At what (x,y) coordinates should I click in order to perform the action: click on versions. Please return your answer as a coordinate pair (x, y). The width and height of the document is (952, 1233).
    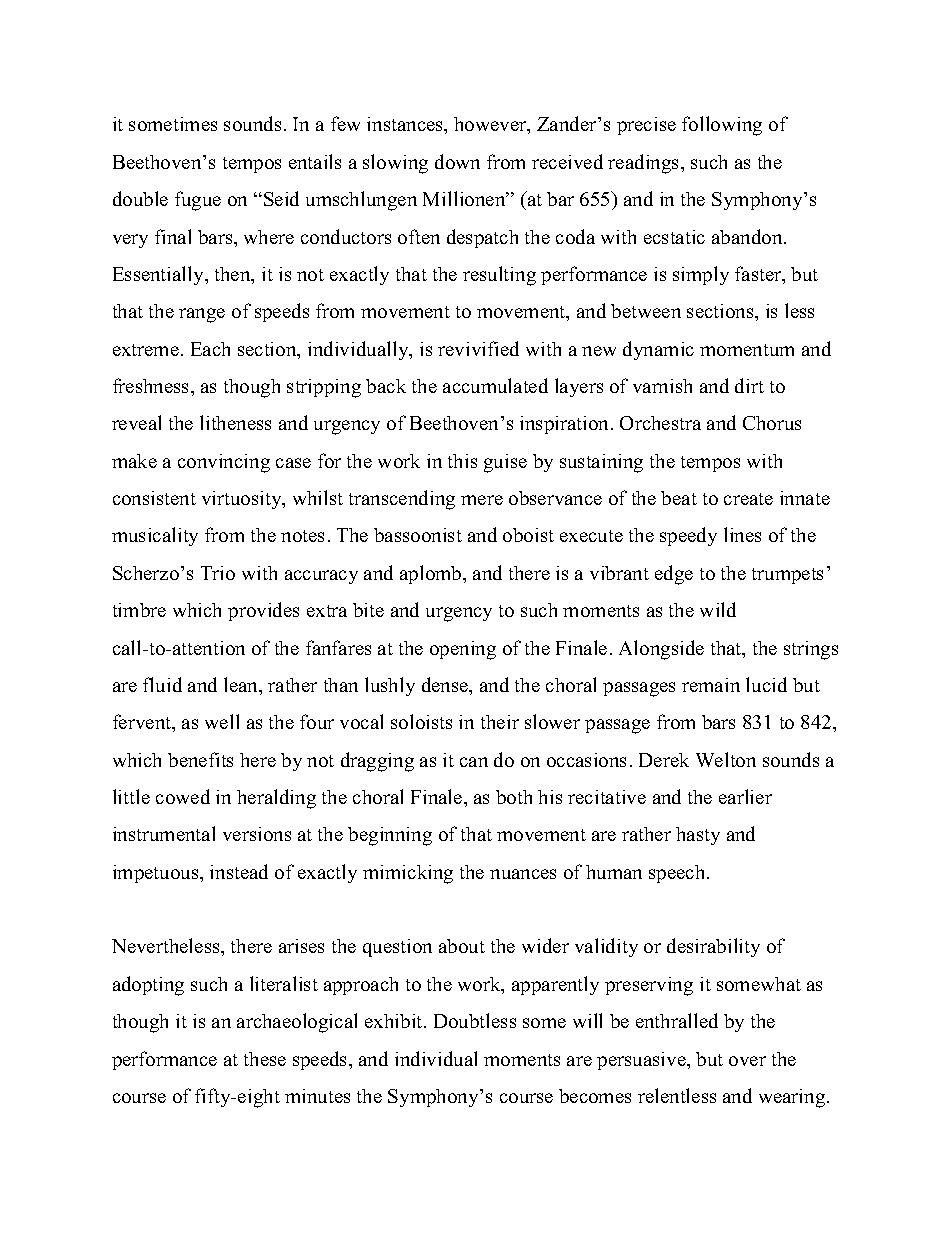
    Looking at the image, I should click on (257, 834).
